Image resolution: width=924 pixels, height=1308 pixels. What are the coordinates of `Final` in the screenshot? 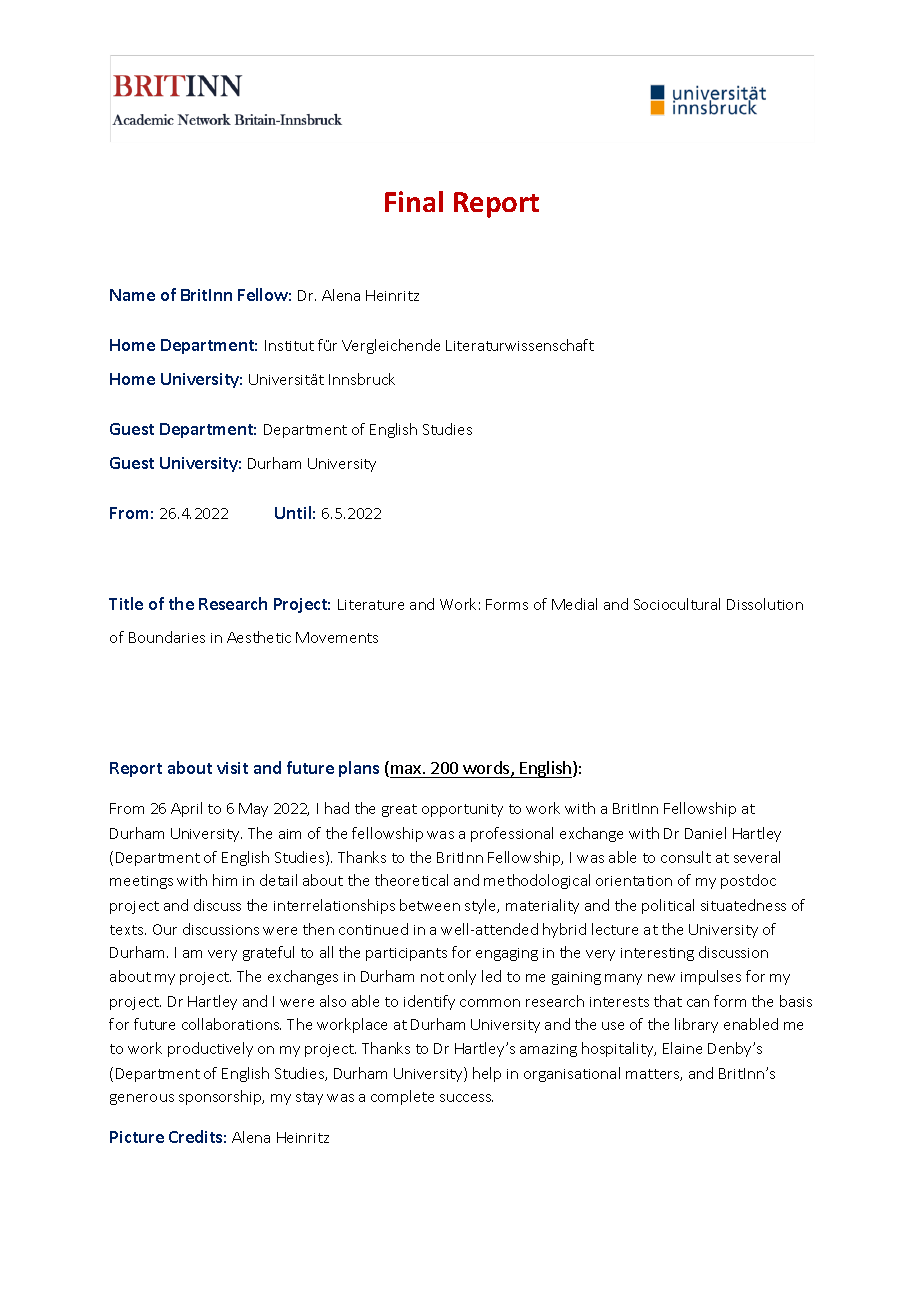 It's located at (414, 201).
